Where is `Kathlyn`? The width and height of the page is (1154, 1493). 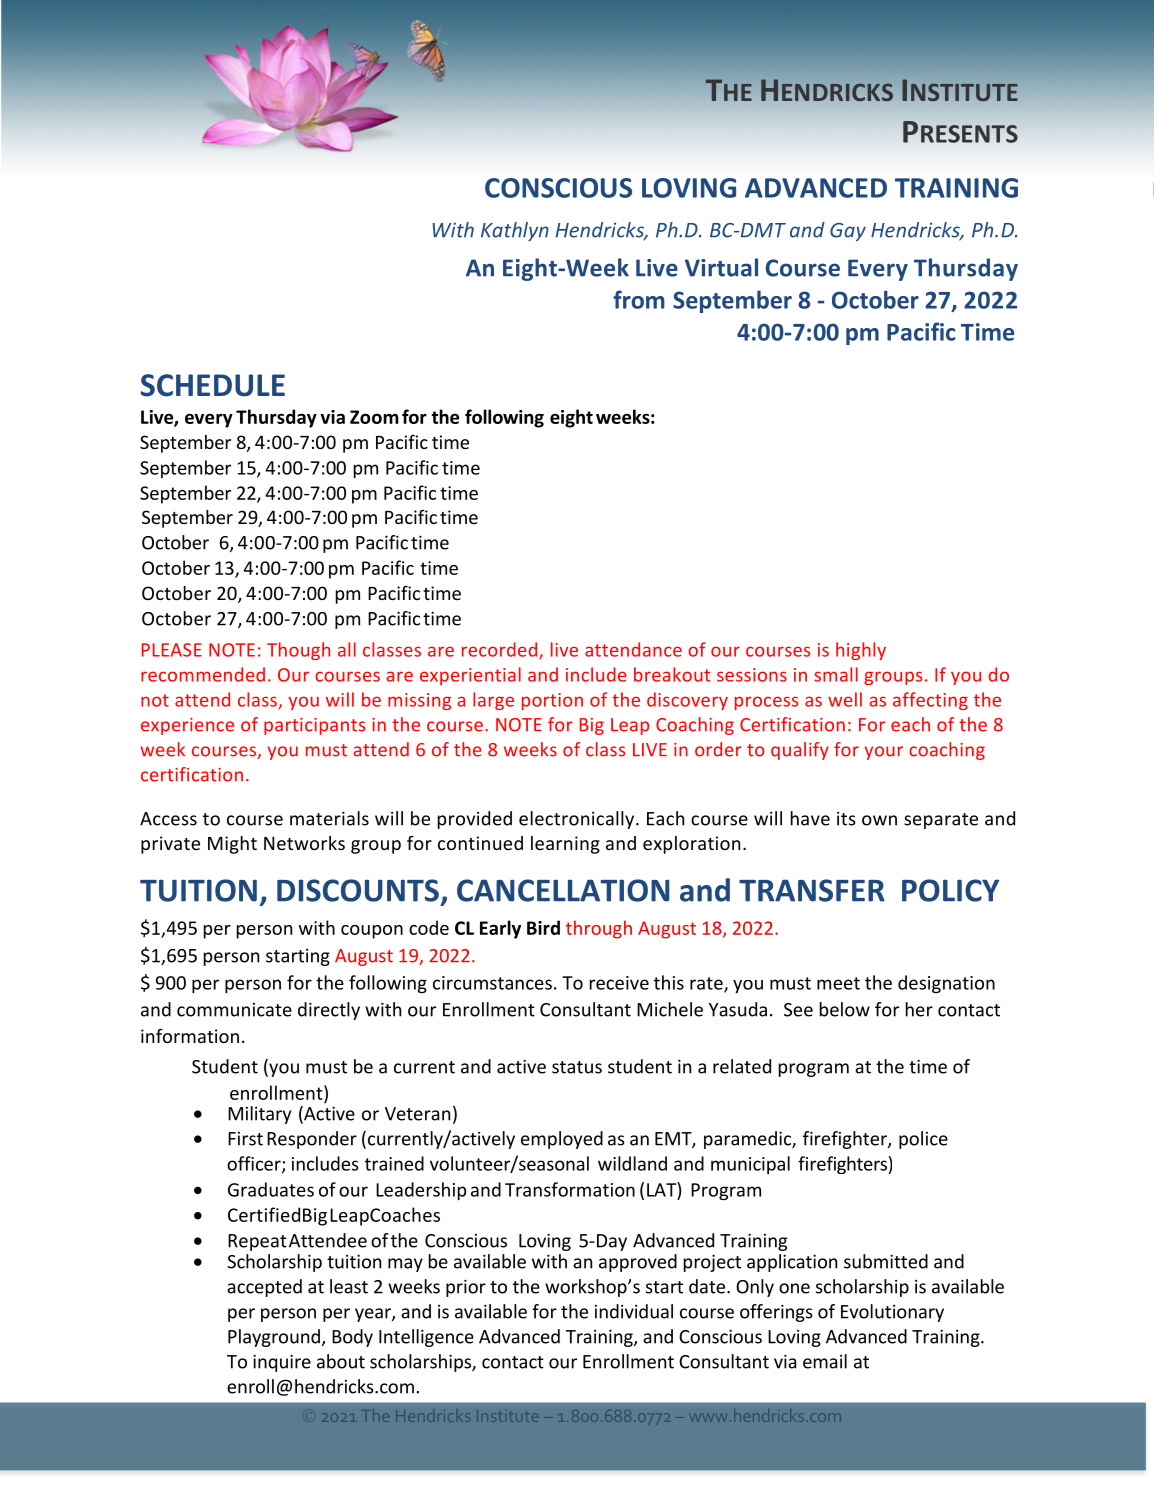
Kathlyn is located at coordinates (515, 231).
